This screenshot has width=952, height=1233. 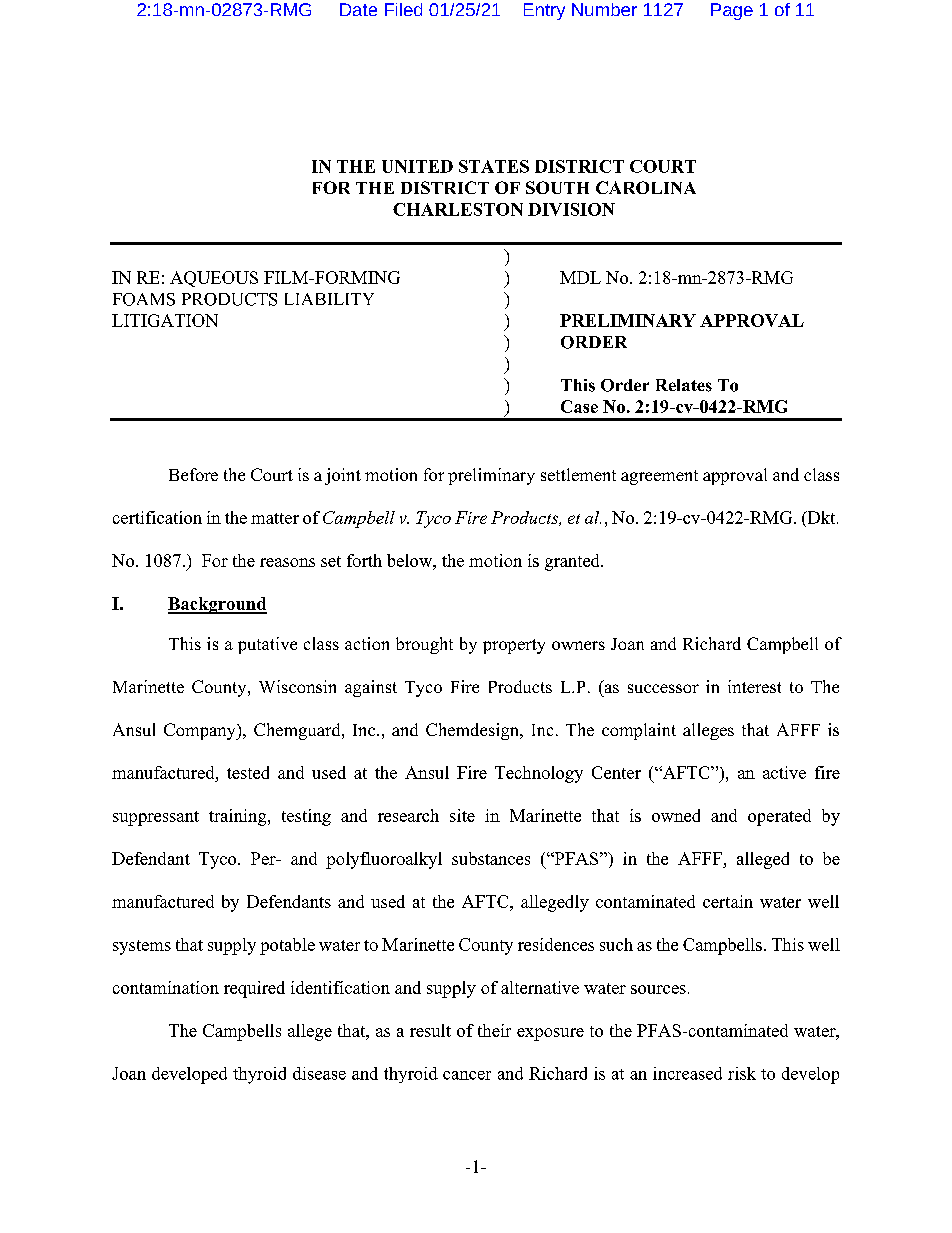 What do you see at coordinates (494, 1030) in the screenshot?
I see `their` at bounding box center [494, 1030].
